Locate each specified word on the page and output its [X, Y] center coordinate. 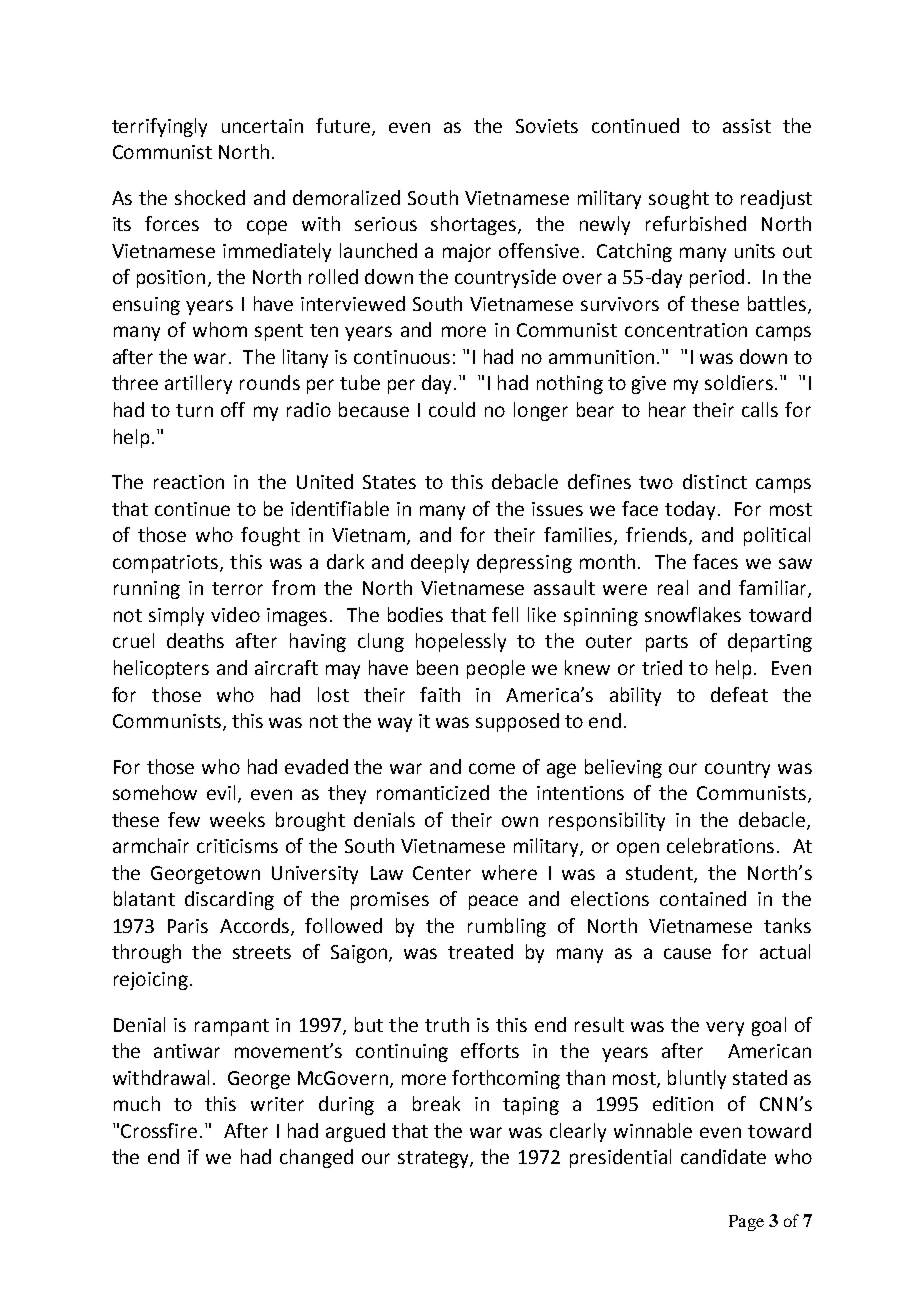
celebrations [720, 845]
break [436, 1103]
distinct [715, 481]
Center [442, 873]
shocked [210, 197]
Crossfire [159, 1130]
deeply [440, 563]
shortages [475, 225]
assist [747, 126]
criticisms [237, 846]
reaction [189, 482]
